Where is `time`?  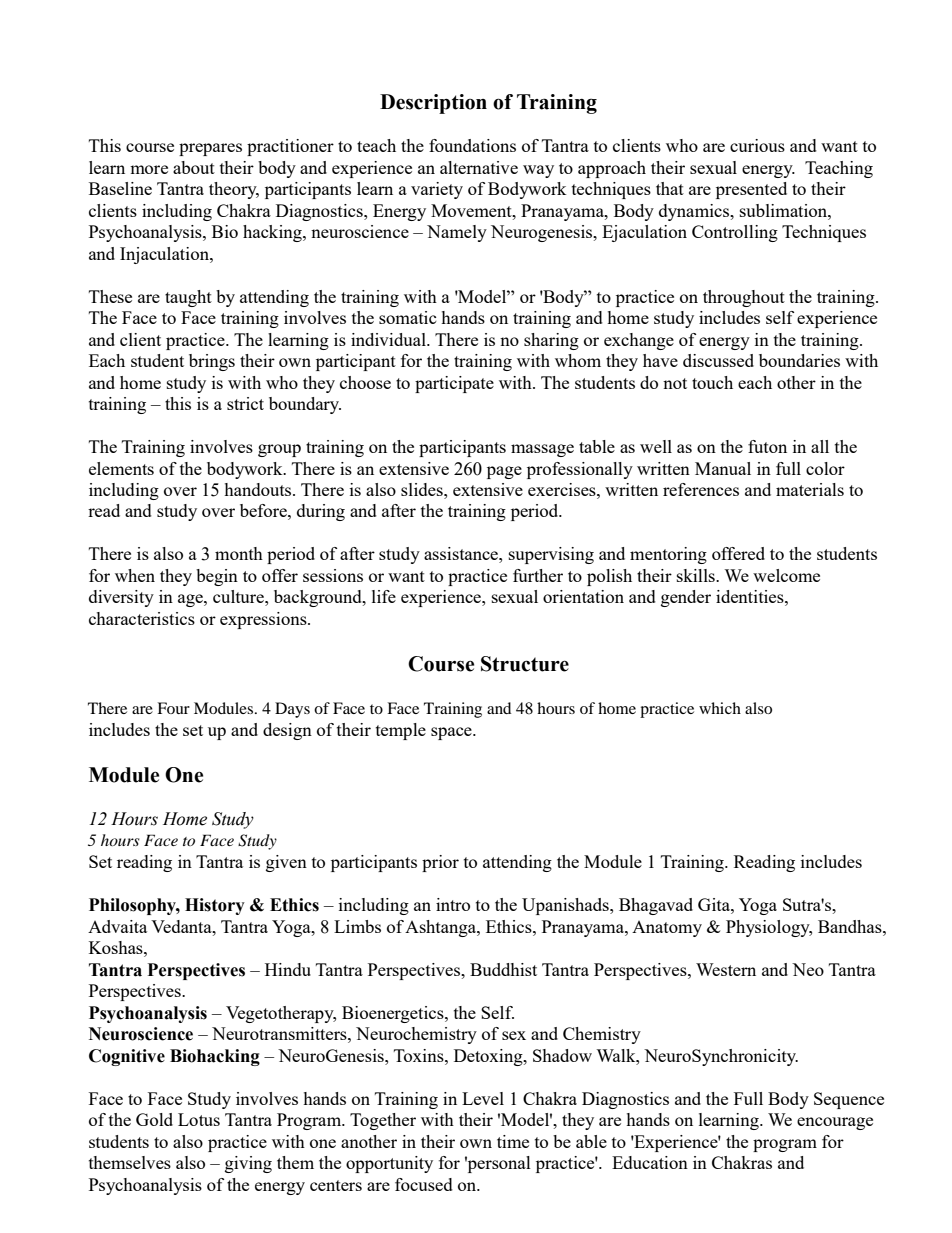
time is located at coordinates (513, 1141).
